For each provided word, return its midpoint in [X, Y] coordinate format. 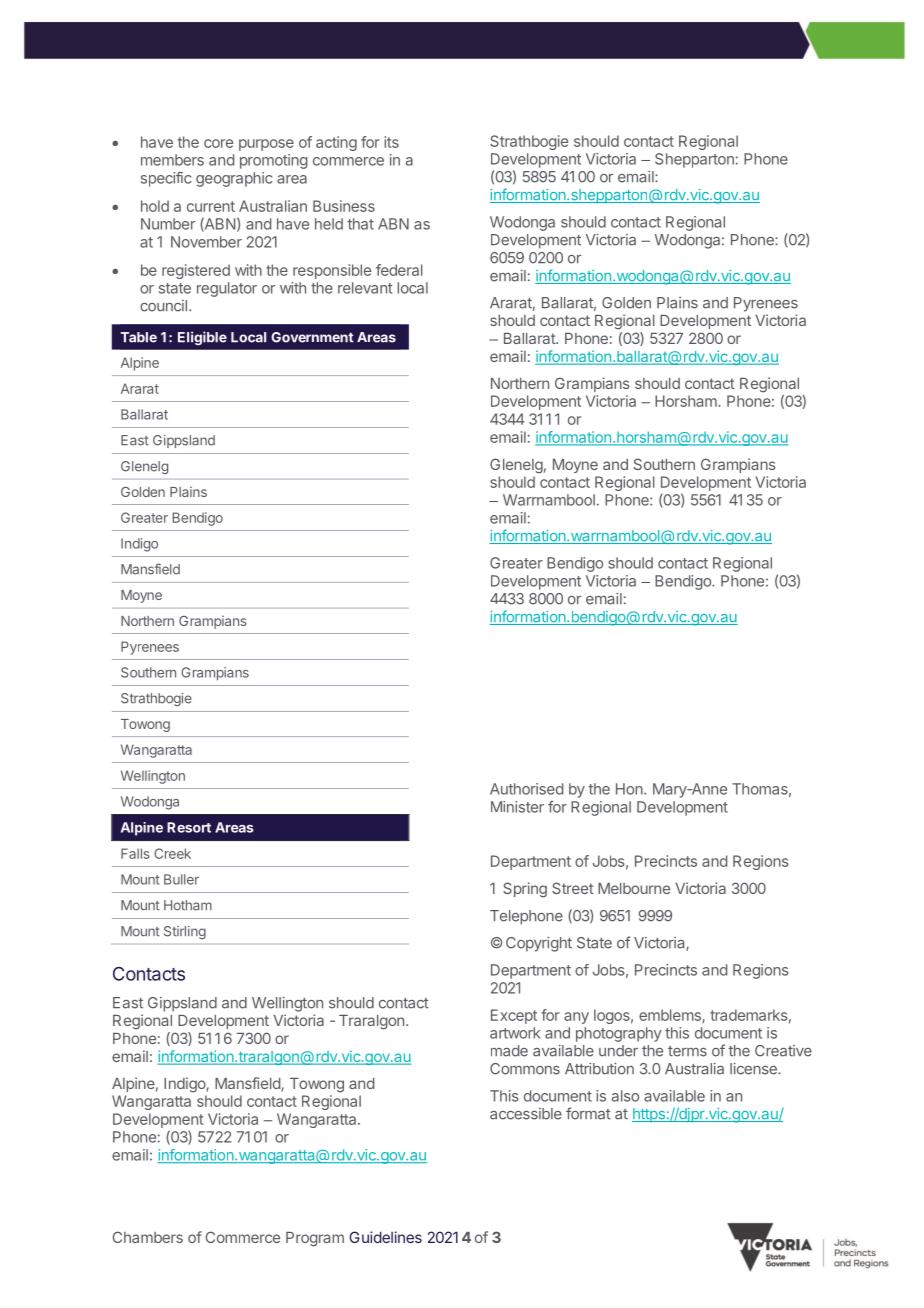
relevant [365, 288]
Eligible [202, 338]
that [360, 224]
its [391, 142]
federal [399, 270]
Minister [517, 807]
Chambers [148, 1237]
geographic [234, 179]
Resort [189, 827]
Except [514, 1016]
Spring [525, 890]
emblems [671, 1016]
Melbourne [634, 888]
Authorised [526, 789]
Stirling [185, 932]
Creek [172, 853]
